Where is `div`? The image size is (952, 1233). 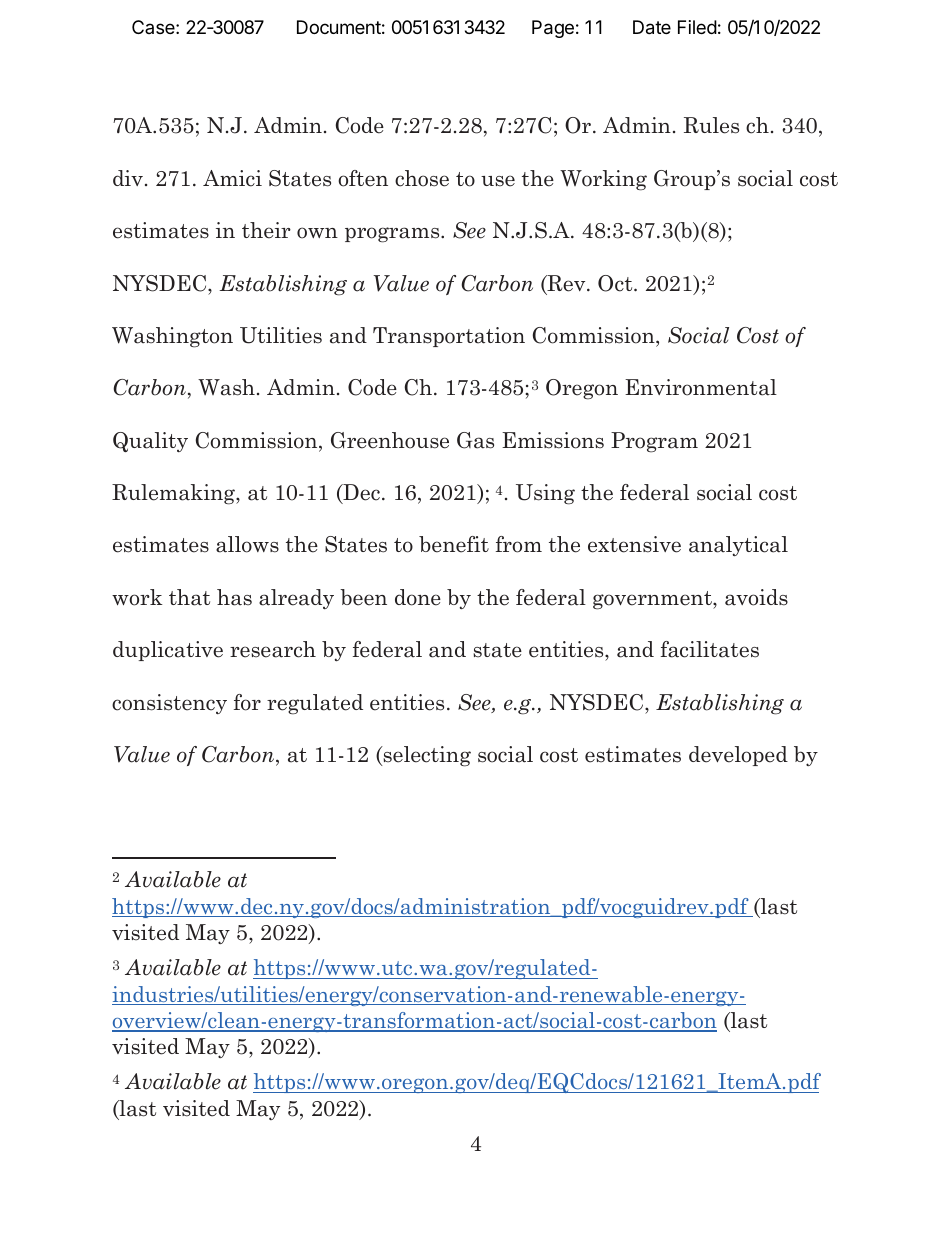
div is located at coordinates (128, 178).
